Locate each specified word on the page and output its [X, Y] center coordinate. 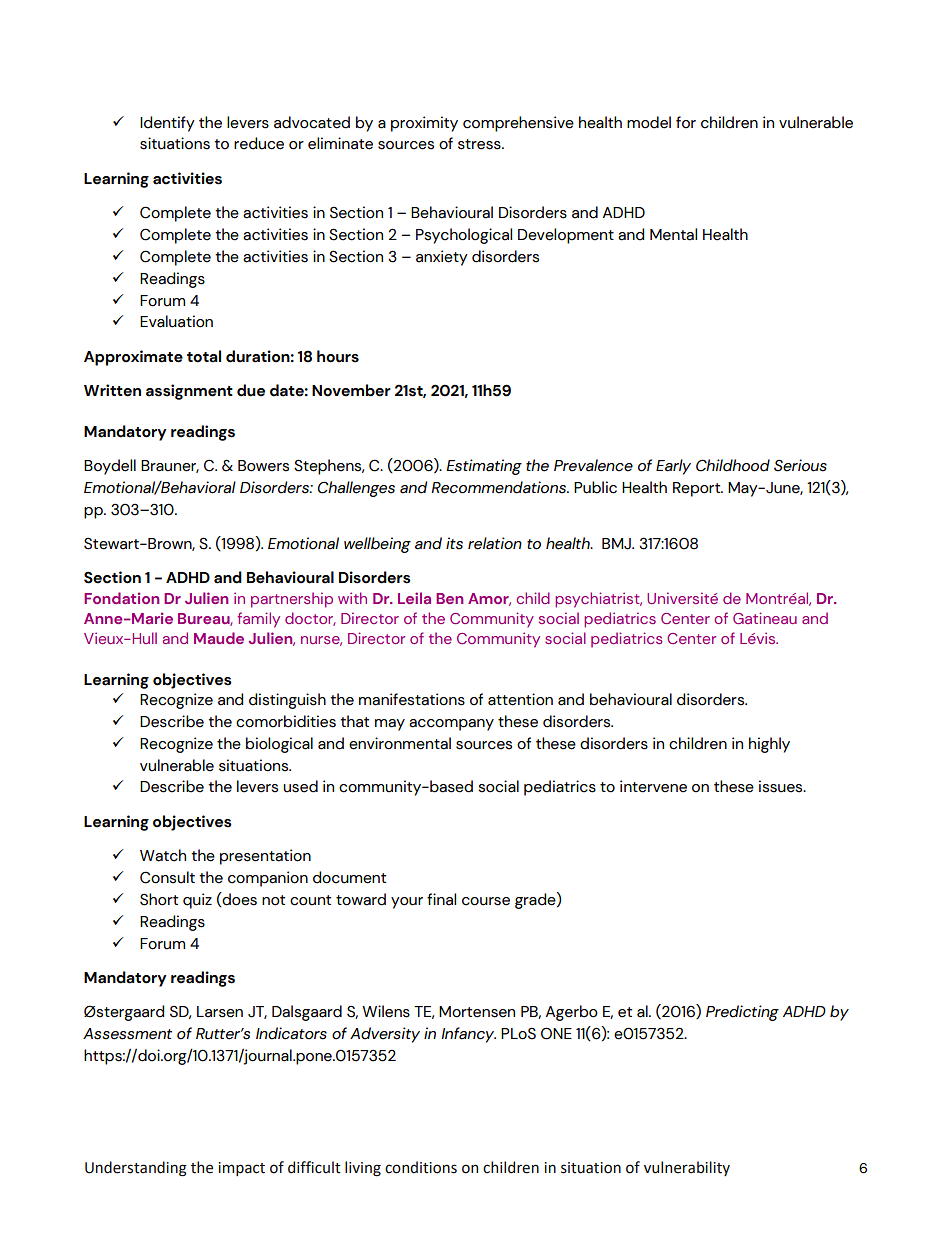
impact [241, 1169]
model [649, 122]
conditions [421, 1167]
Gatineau [765, 618]
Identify [167, 124]
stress [480, 144]
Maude [219, 638]
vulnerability [687, 1168]
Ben [449, 598]
